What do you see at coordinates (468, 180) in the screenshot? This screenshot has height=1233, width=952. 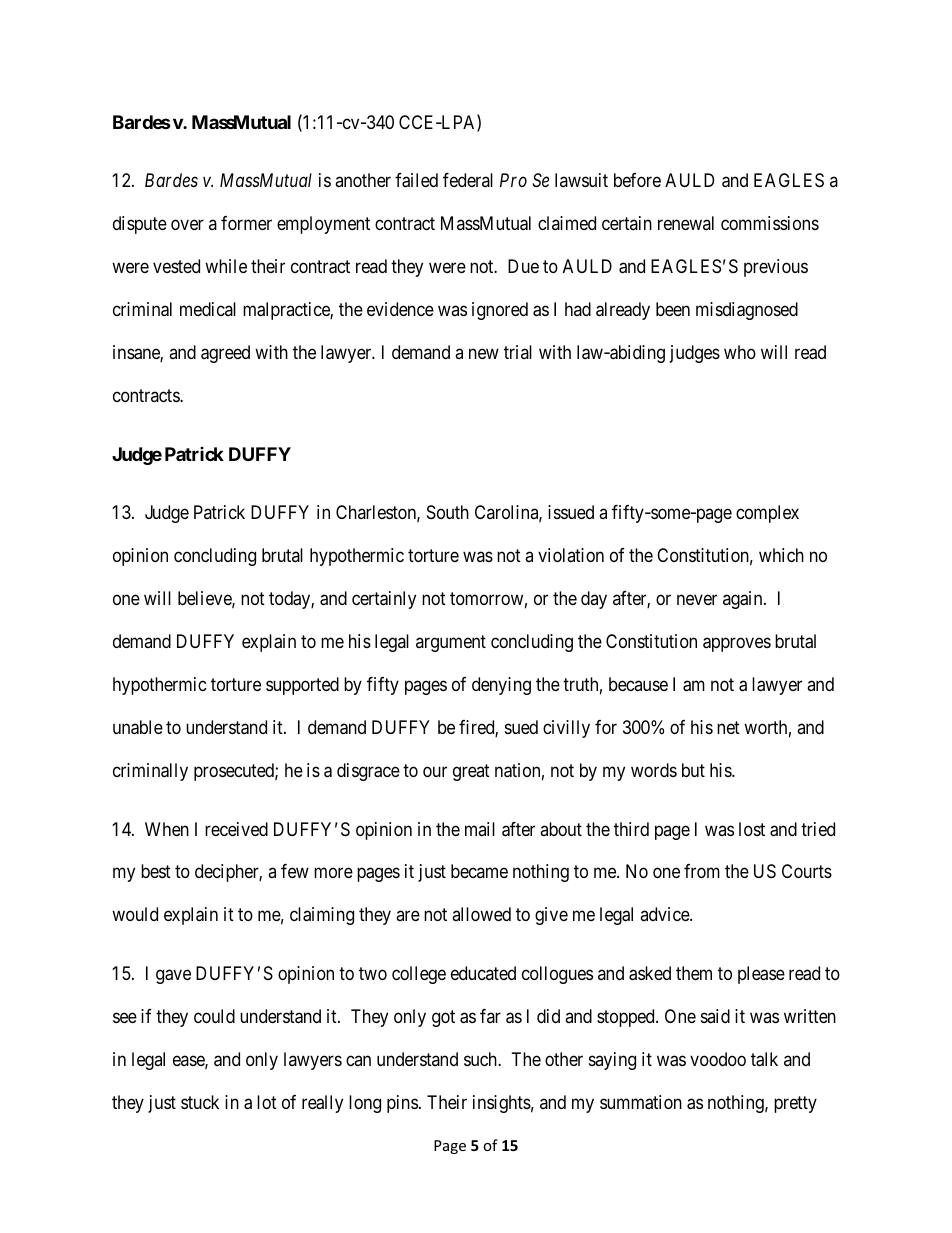 I see `federal` at bounding box center [468, 180].
